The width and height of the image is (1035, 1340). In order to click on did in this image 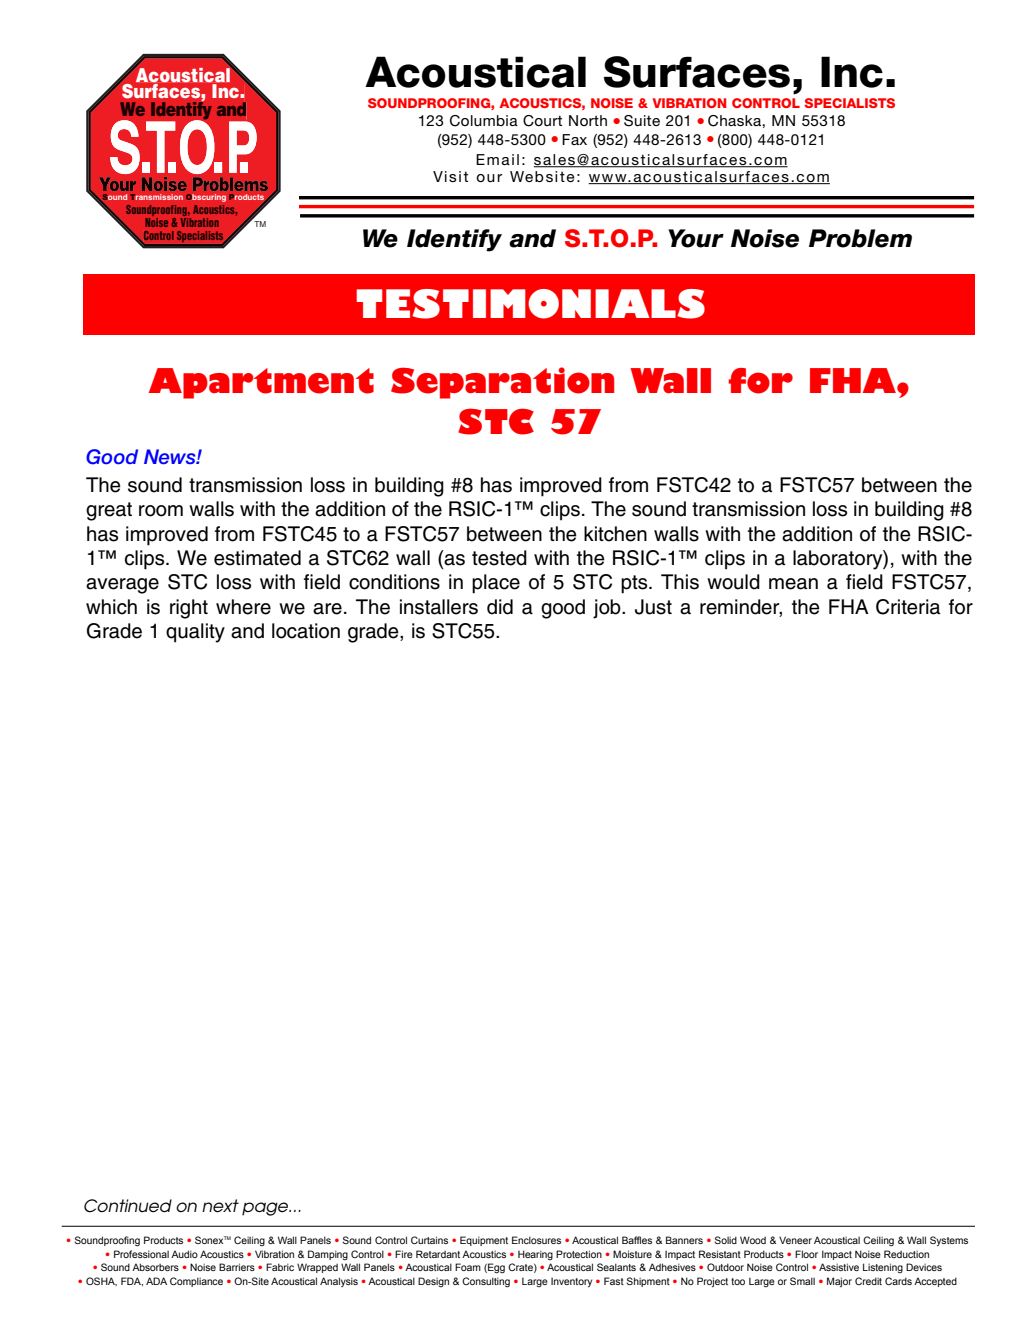, I will do `click(500, 607)`.
